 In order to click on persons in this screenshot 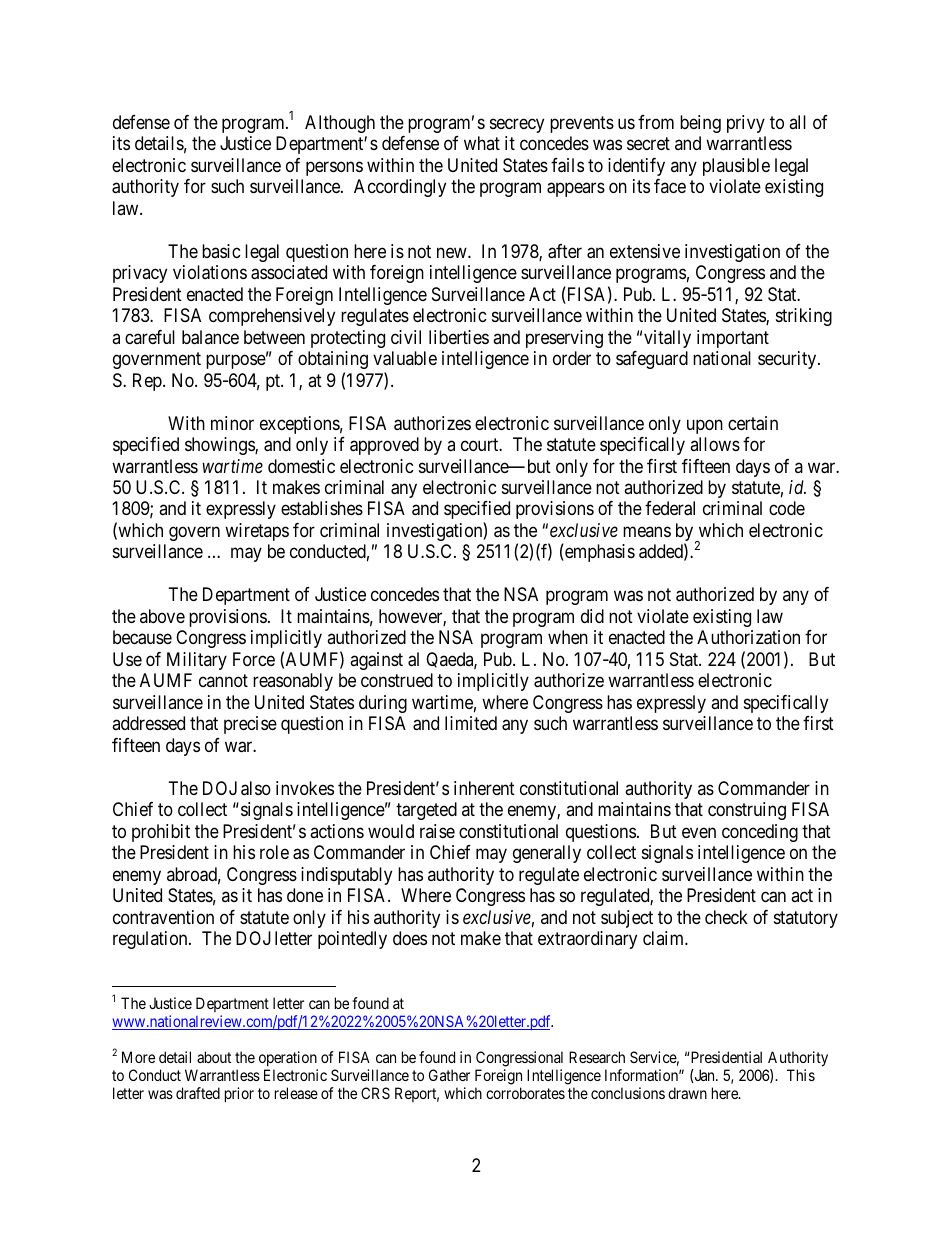, I will do `click(334, 168)`.
